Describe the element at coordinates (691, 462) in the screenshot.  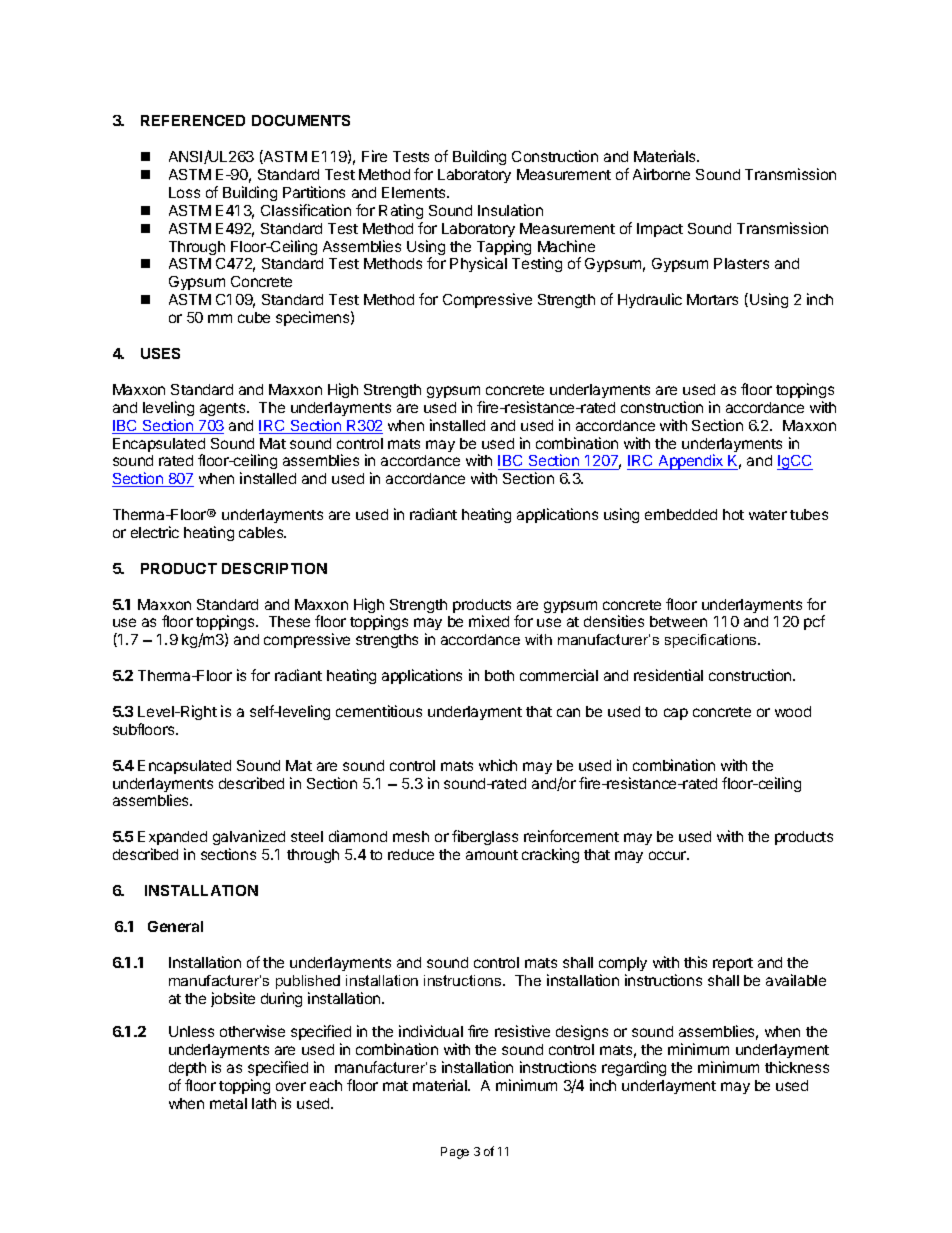
I see `Appendix` at that location.
